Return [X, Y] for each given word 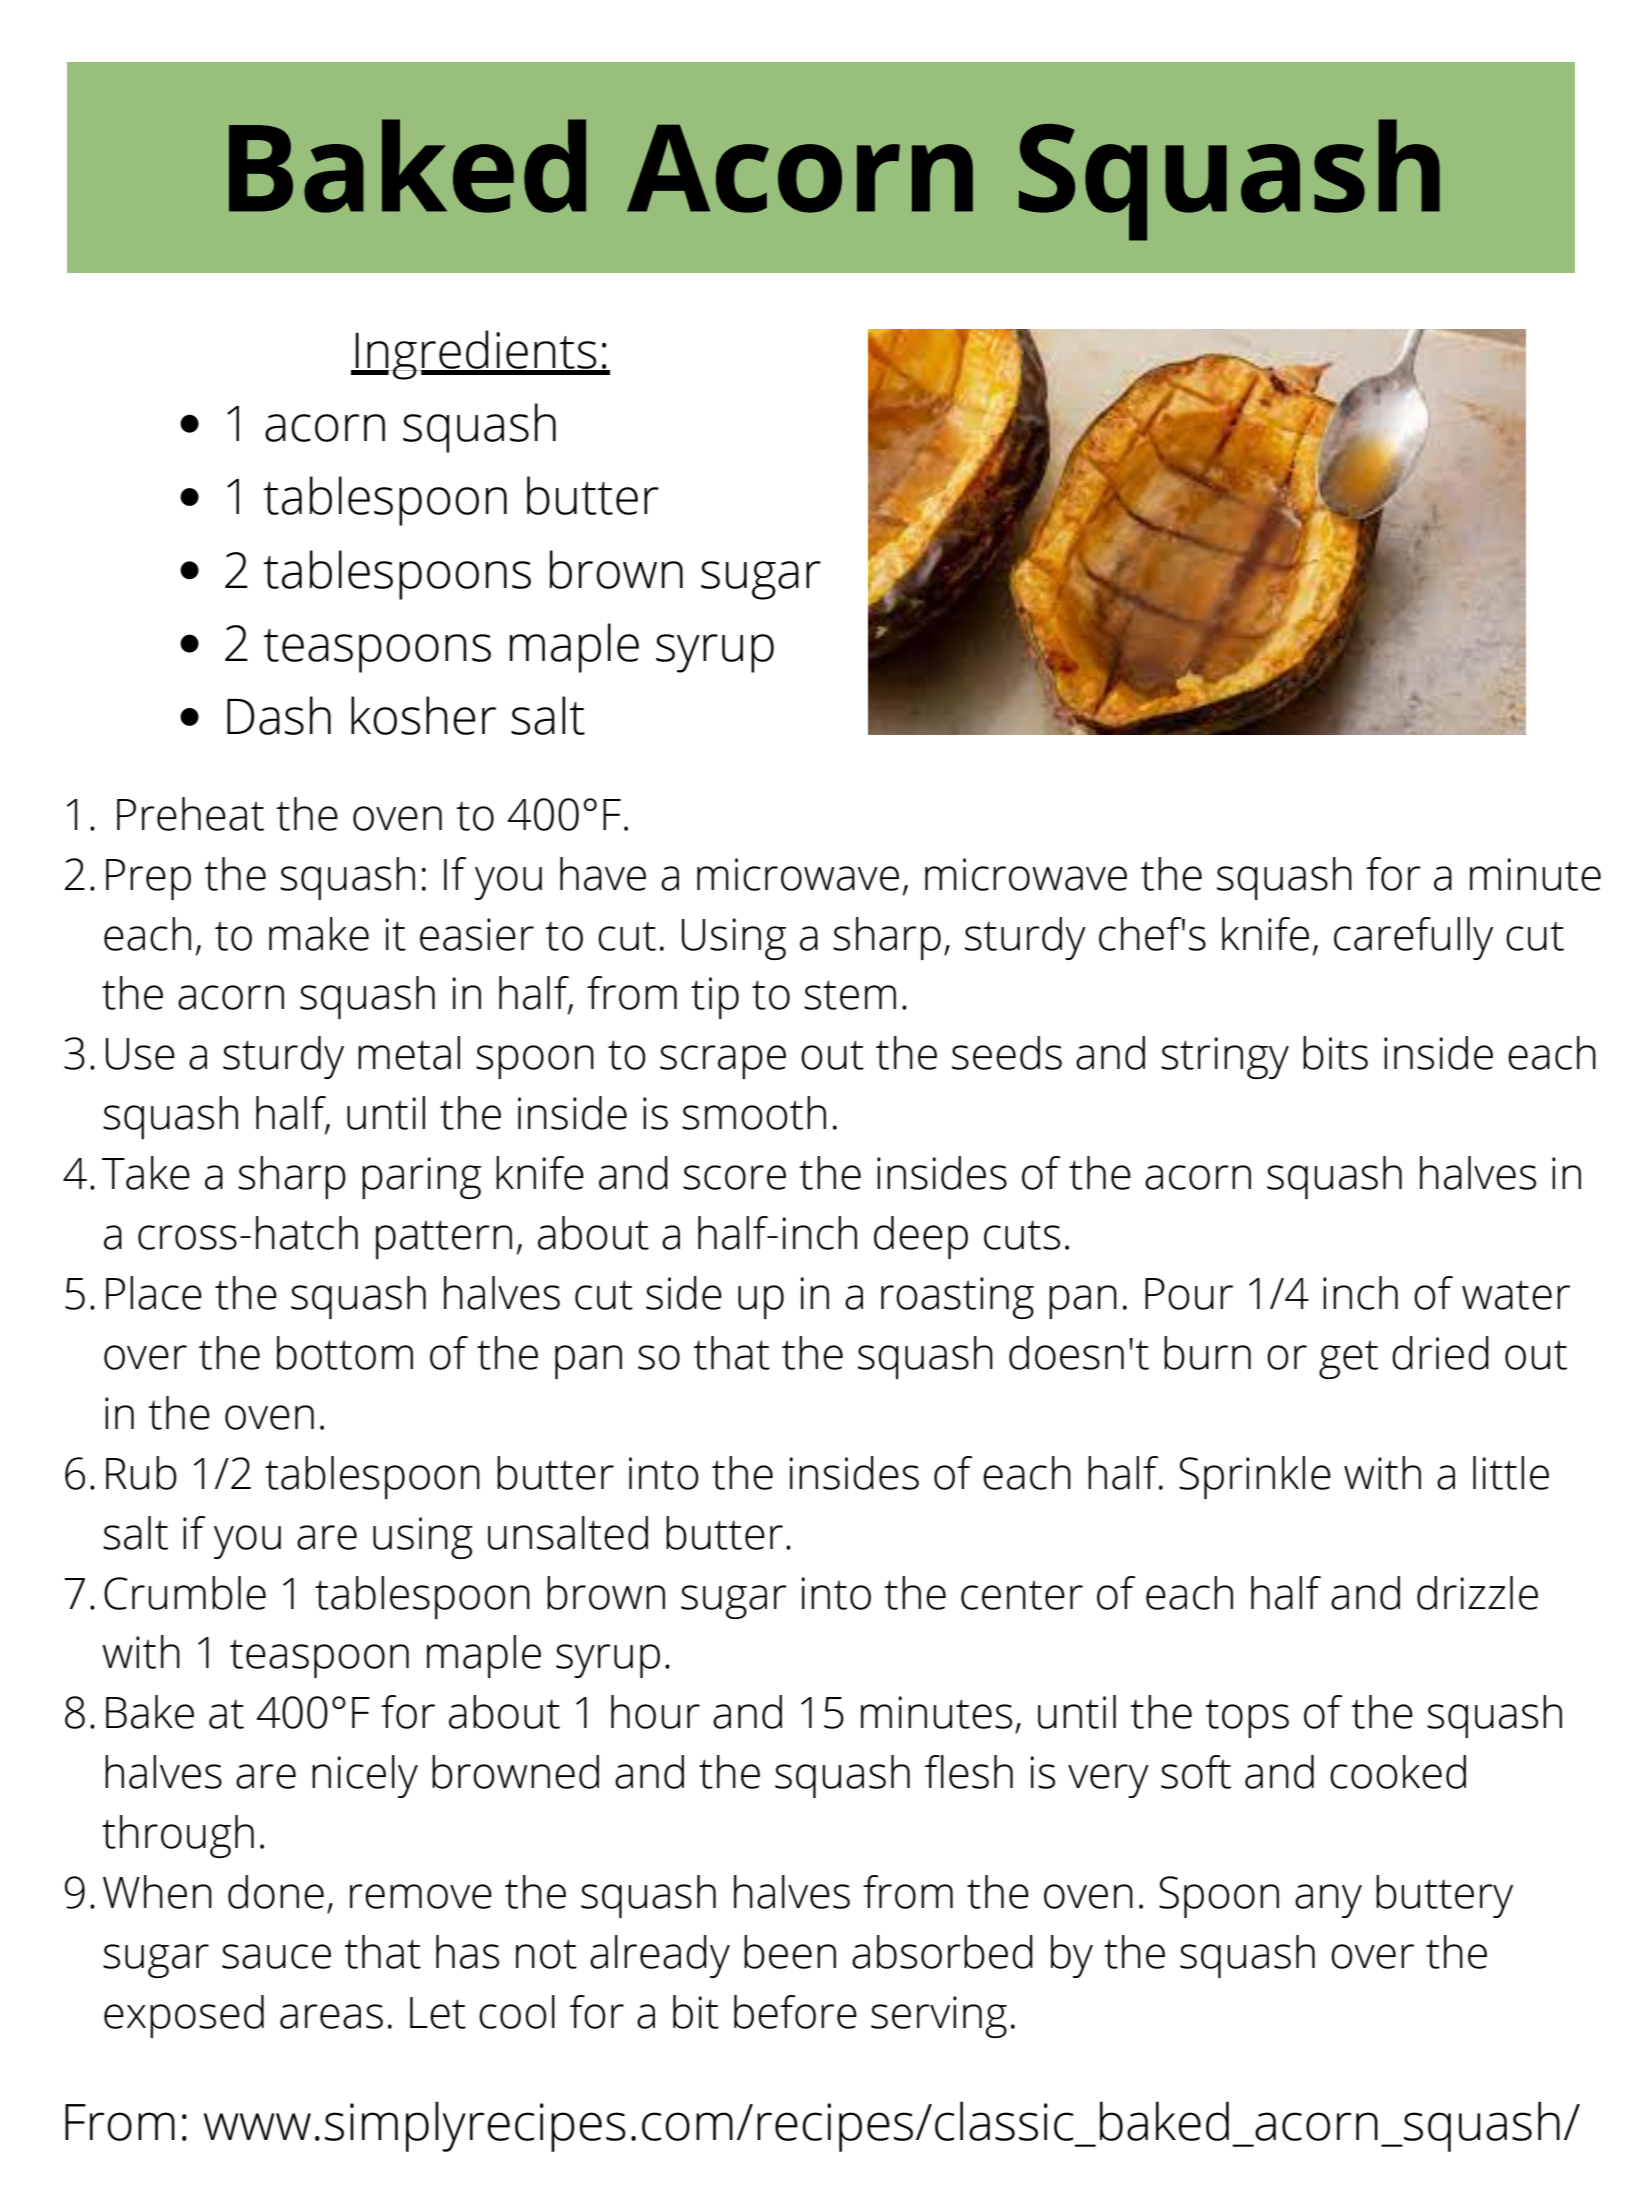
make [319, 934]
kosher [423, 715]
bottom [345, 1353]
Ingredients [476, 355]
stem [850, 995]
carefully [1413, 938]
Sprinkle [1255, 1477]
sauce [276, 1956]
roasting [957, 1298]
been [790, 1952]
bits [1335, 1053]
